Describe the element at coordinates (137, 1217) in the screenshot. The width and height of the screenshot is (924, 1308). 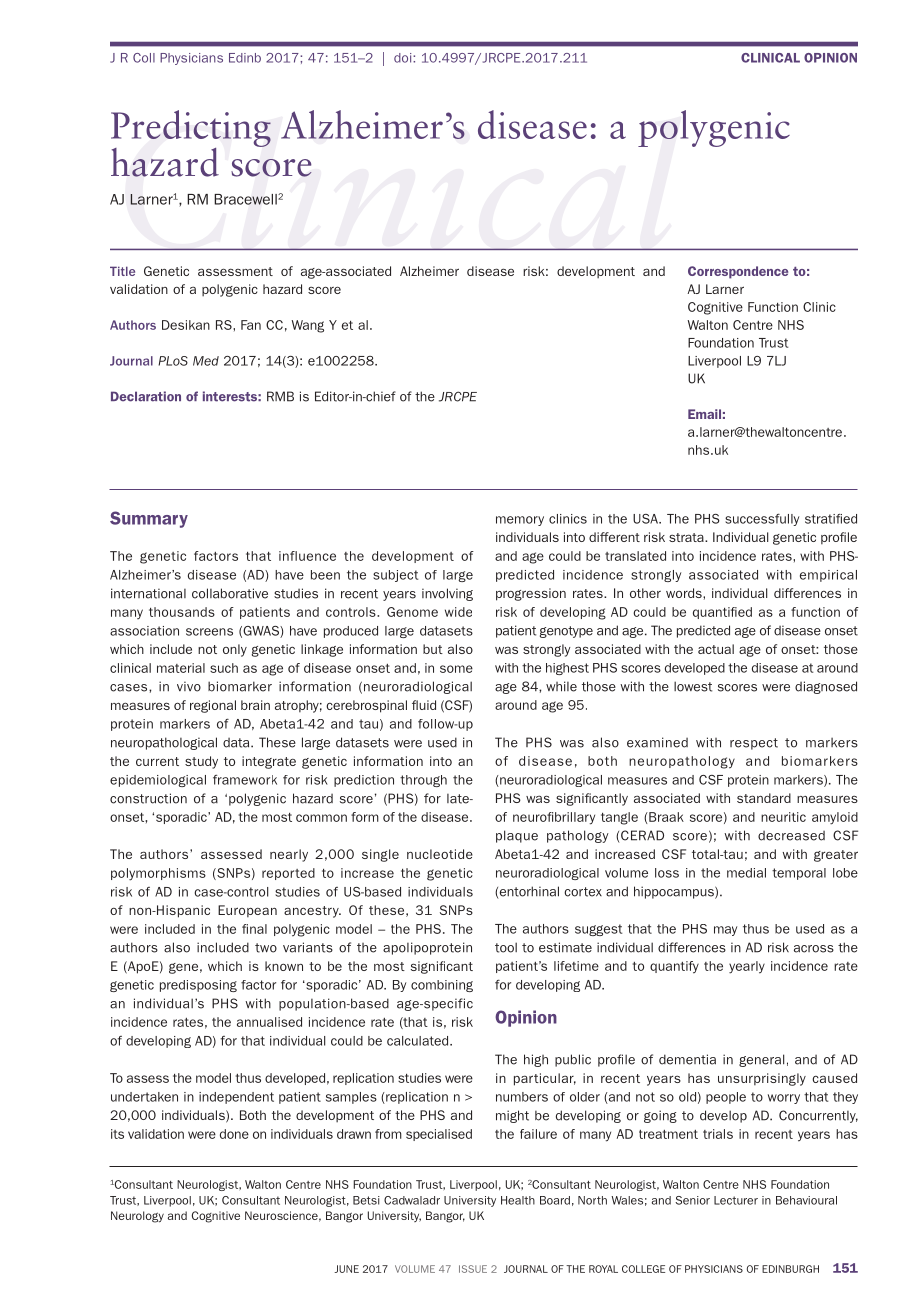
I see `neurology` at that location.
